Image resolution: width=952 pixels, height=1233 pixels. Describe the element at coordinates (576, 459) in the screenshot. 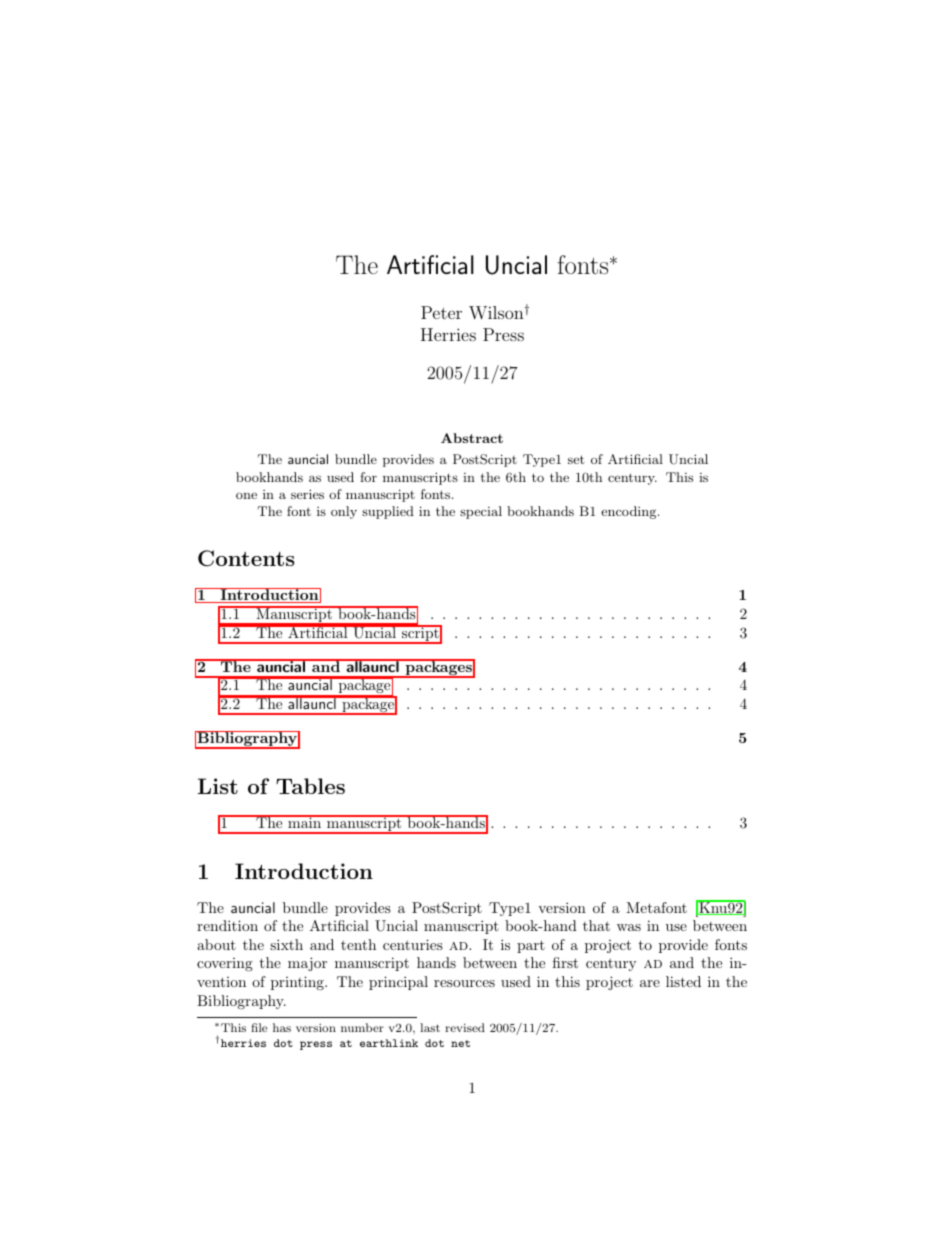

I see `set` at that location.
